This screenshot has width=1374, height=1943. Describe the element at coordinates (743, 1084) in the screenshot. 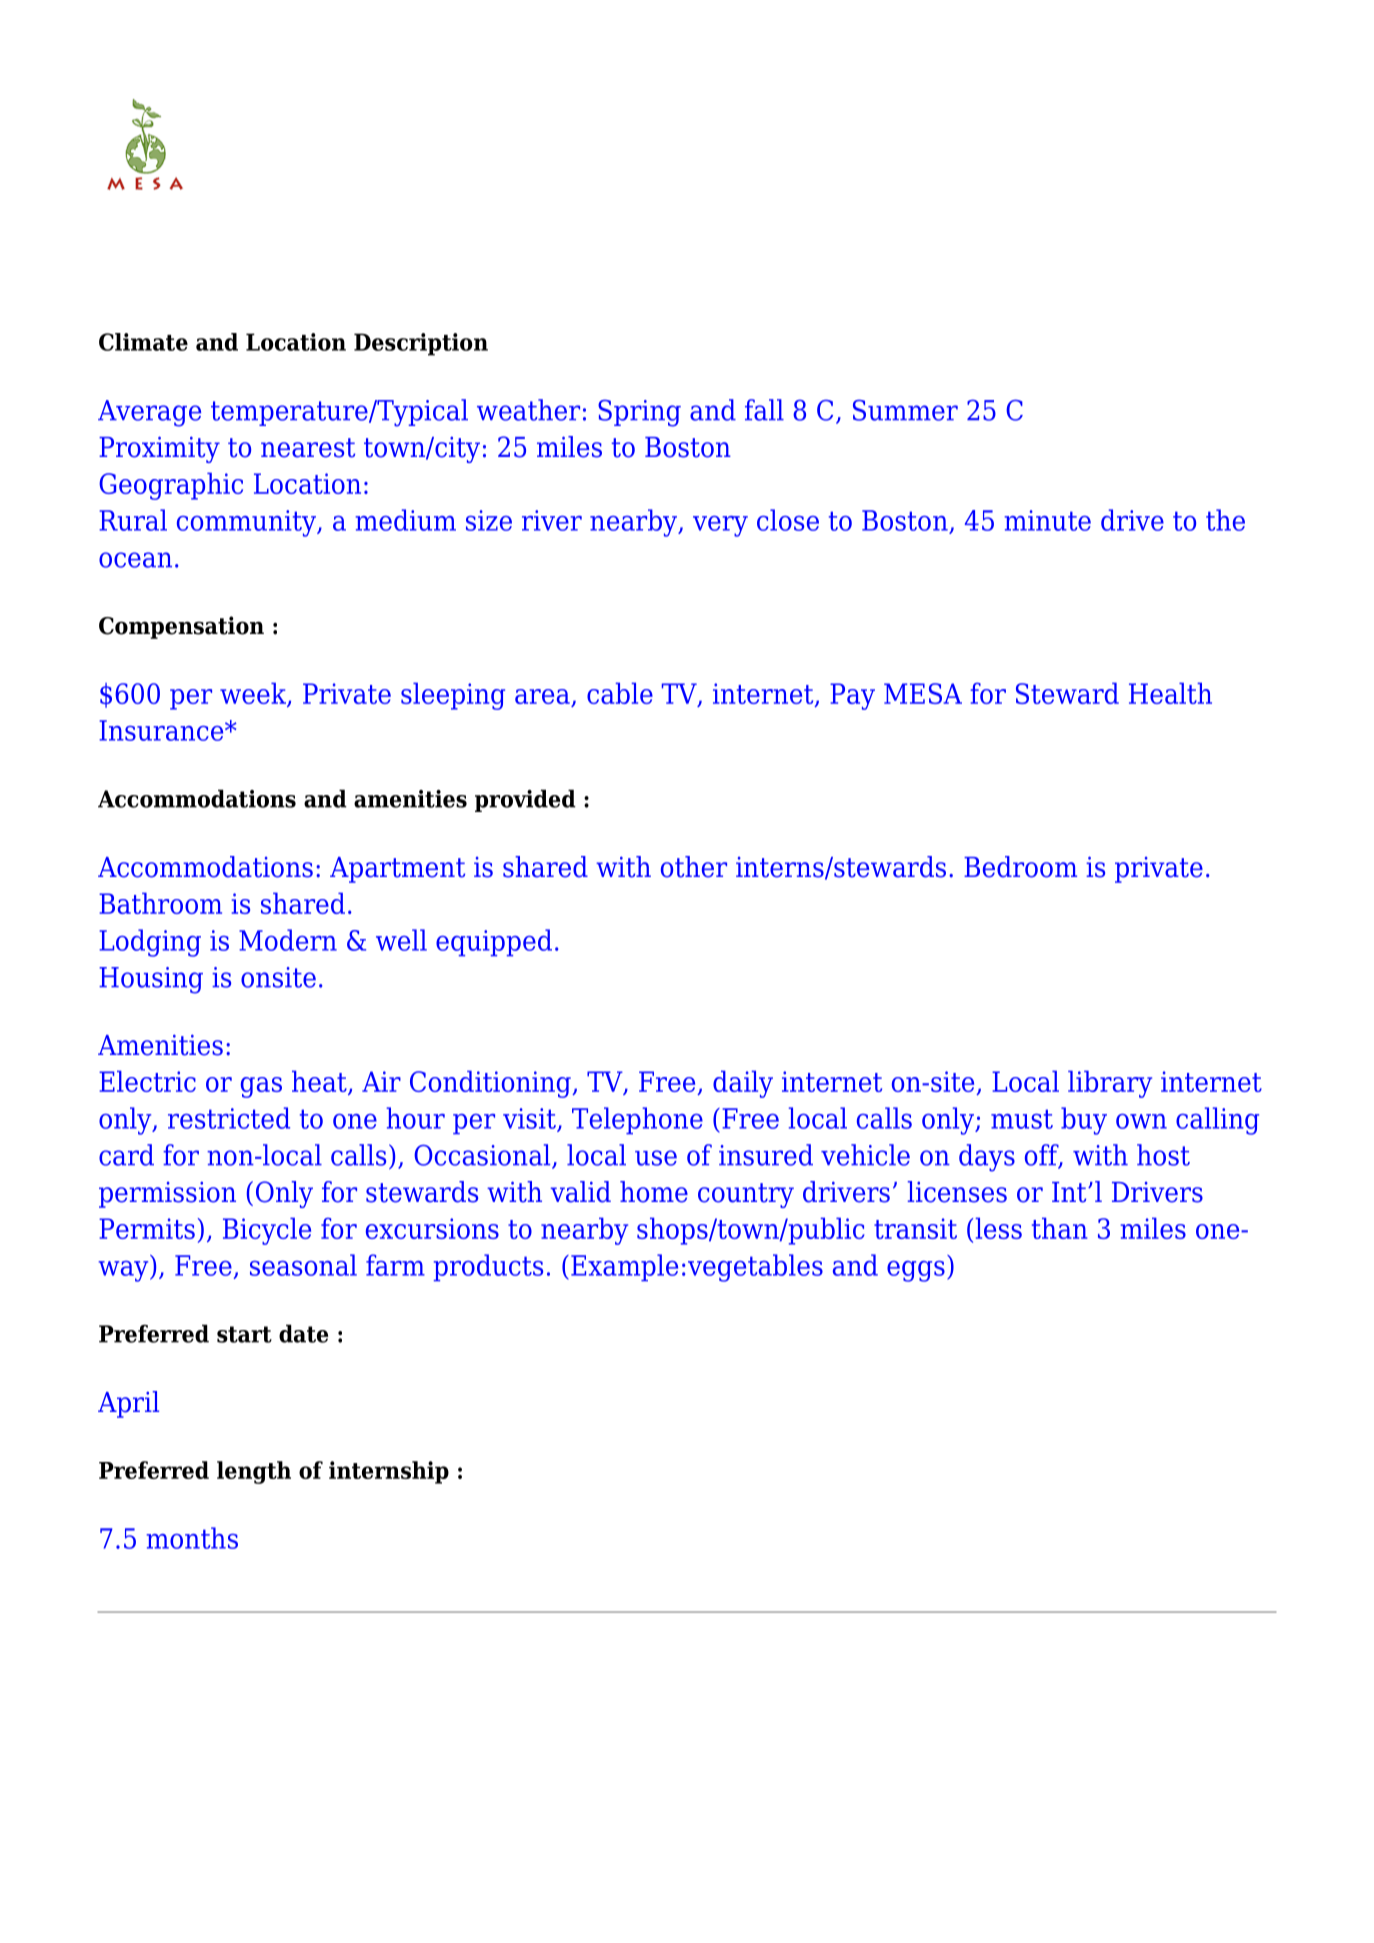

I see `daily` at that location.
